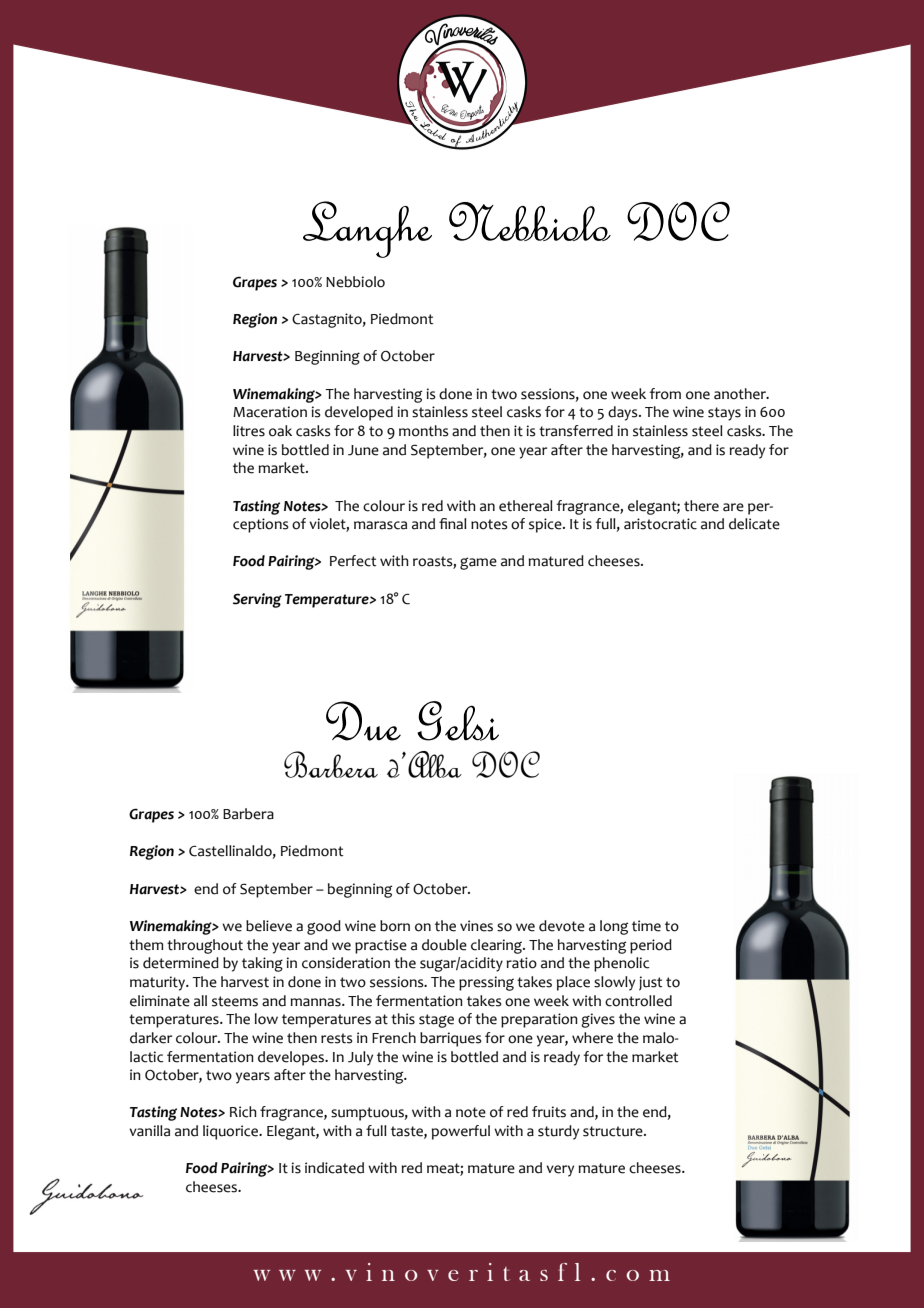  Describe the element at coordinates (646, 926) in the screenshot. I see `time` at that location.
